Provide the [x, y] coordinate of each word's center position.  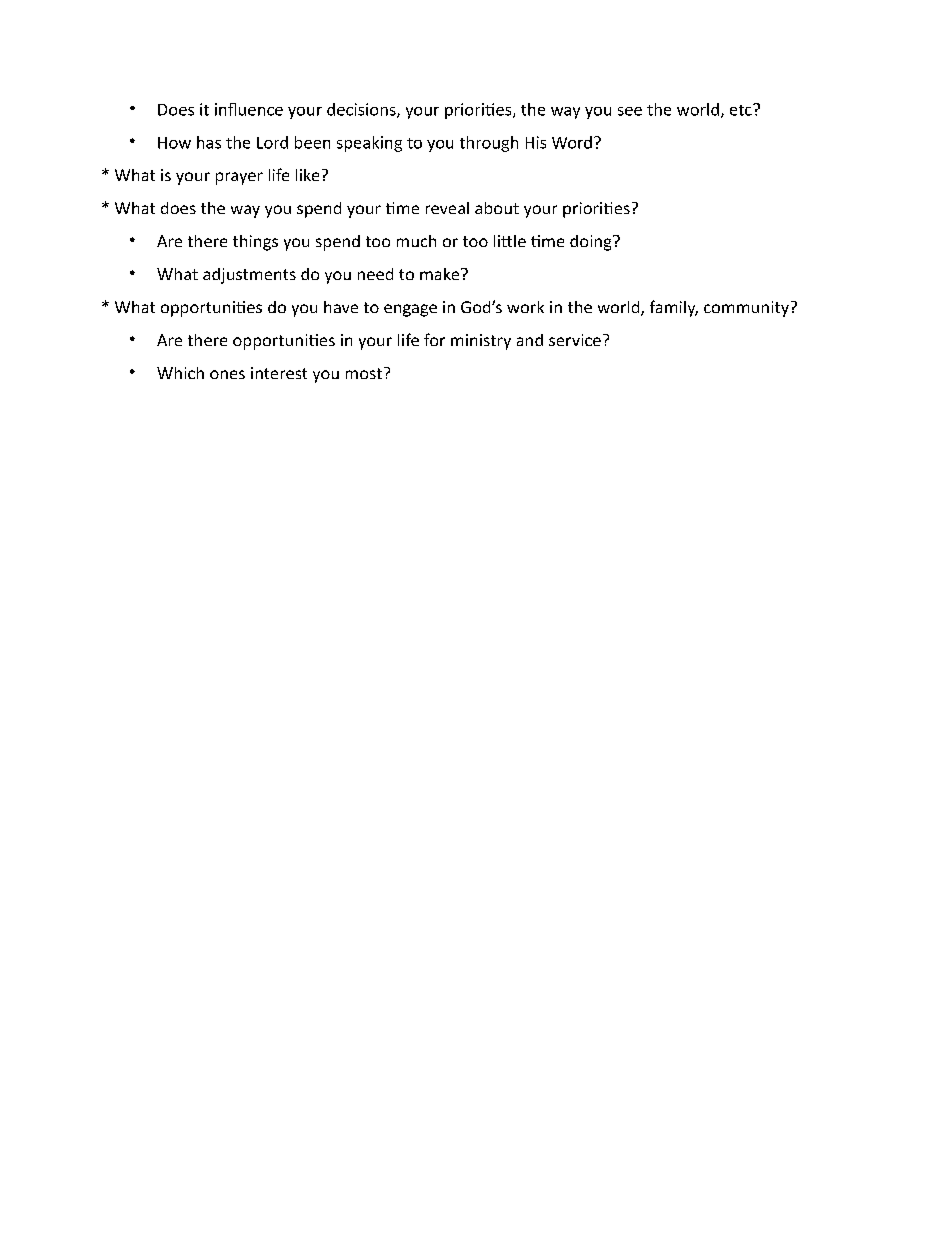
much [416, 241]
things [255, 243]
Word [572, 142]
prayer [239, 178]
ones [227, 374]
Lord [272, 142]
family [674, 308]
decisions [362, 110]
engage [410, 310]
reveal [447, 208]
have [341, 307]
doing [592, 243]
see [630, 111]
